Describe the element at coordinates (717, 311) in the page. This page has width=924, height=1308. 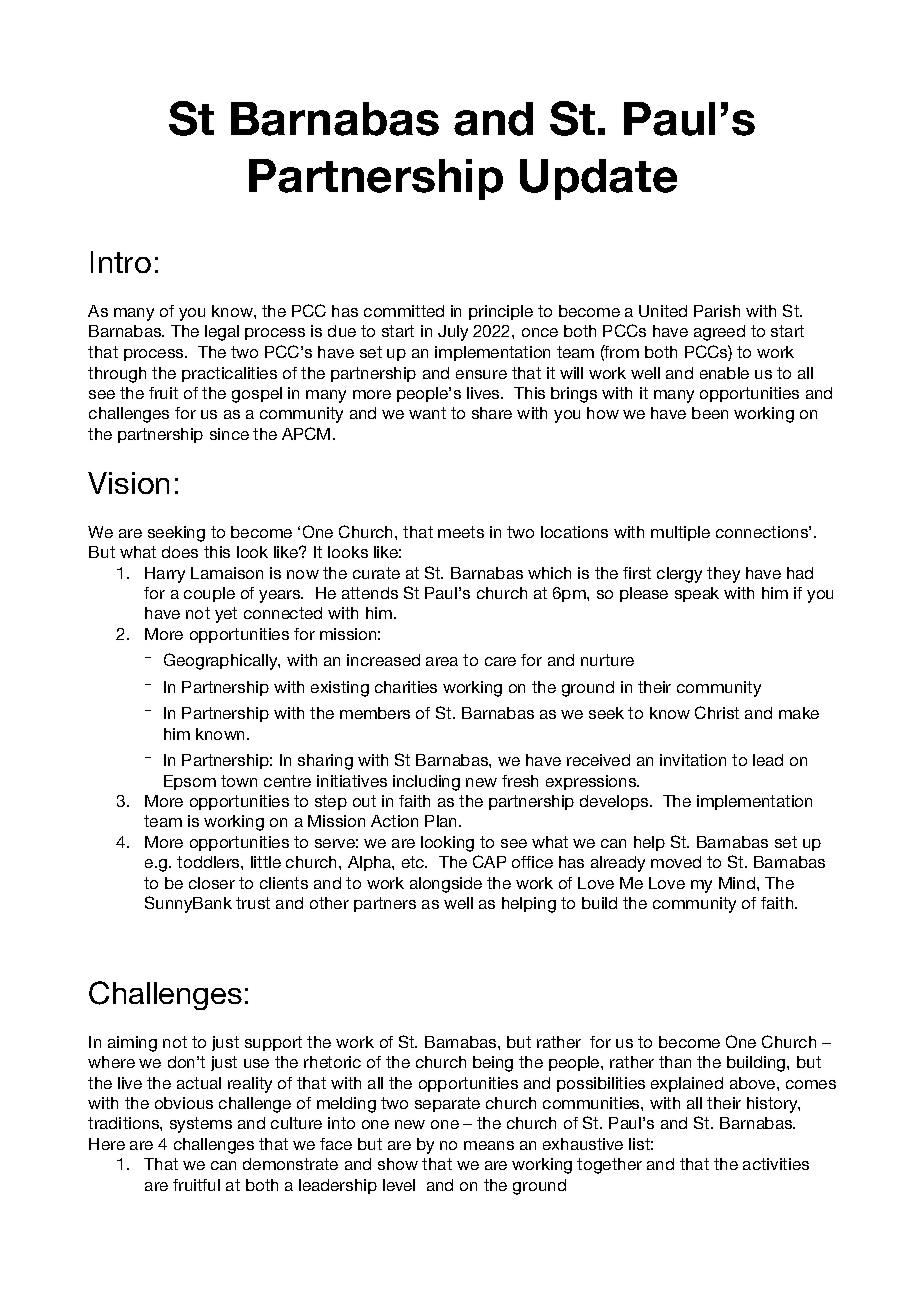
I see `Parish` at that location.
